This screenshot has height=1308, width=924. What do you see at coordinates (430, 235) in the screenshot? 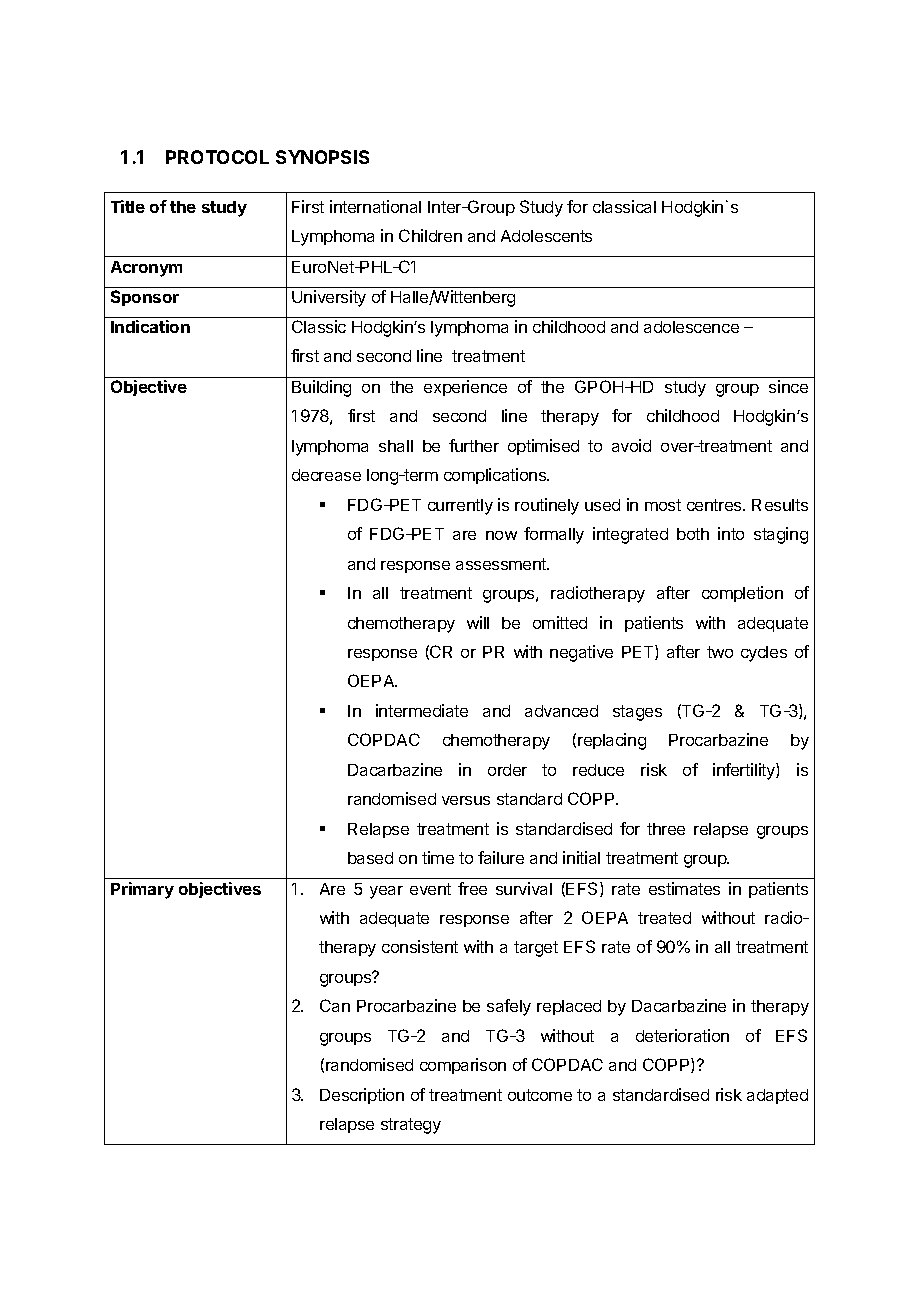
I see `Children` at bounding box center [430, 235].
